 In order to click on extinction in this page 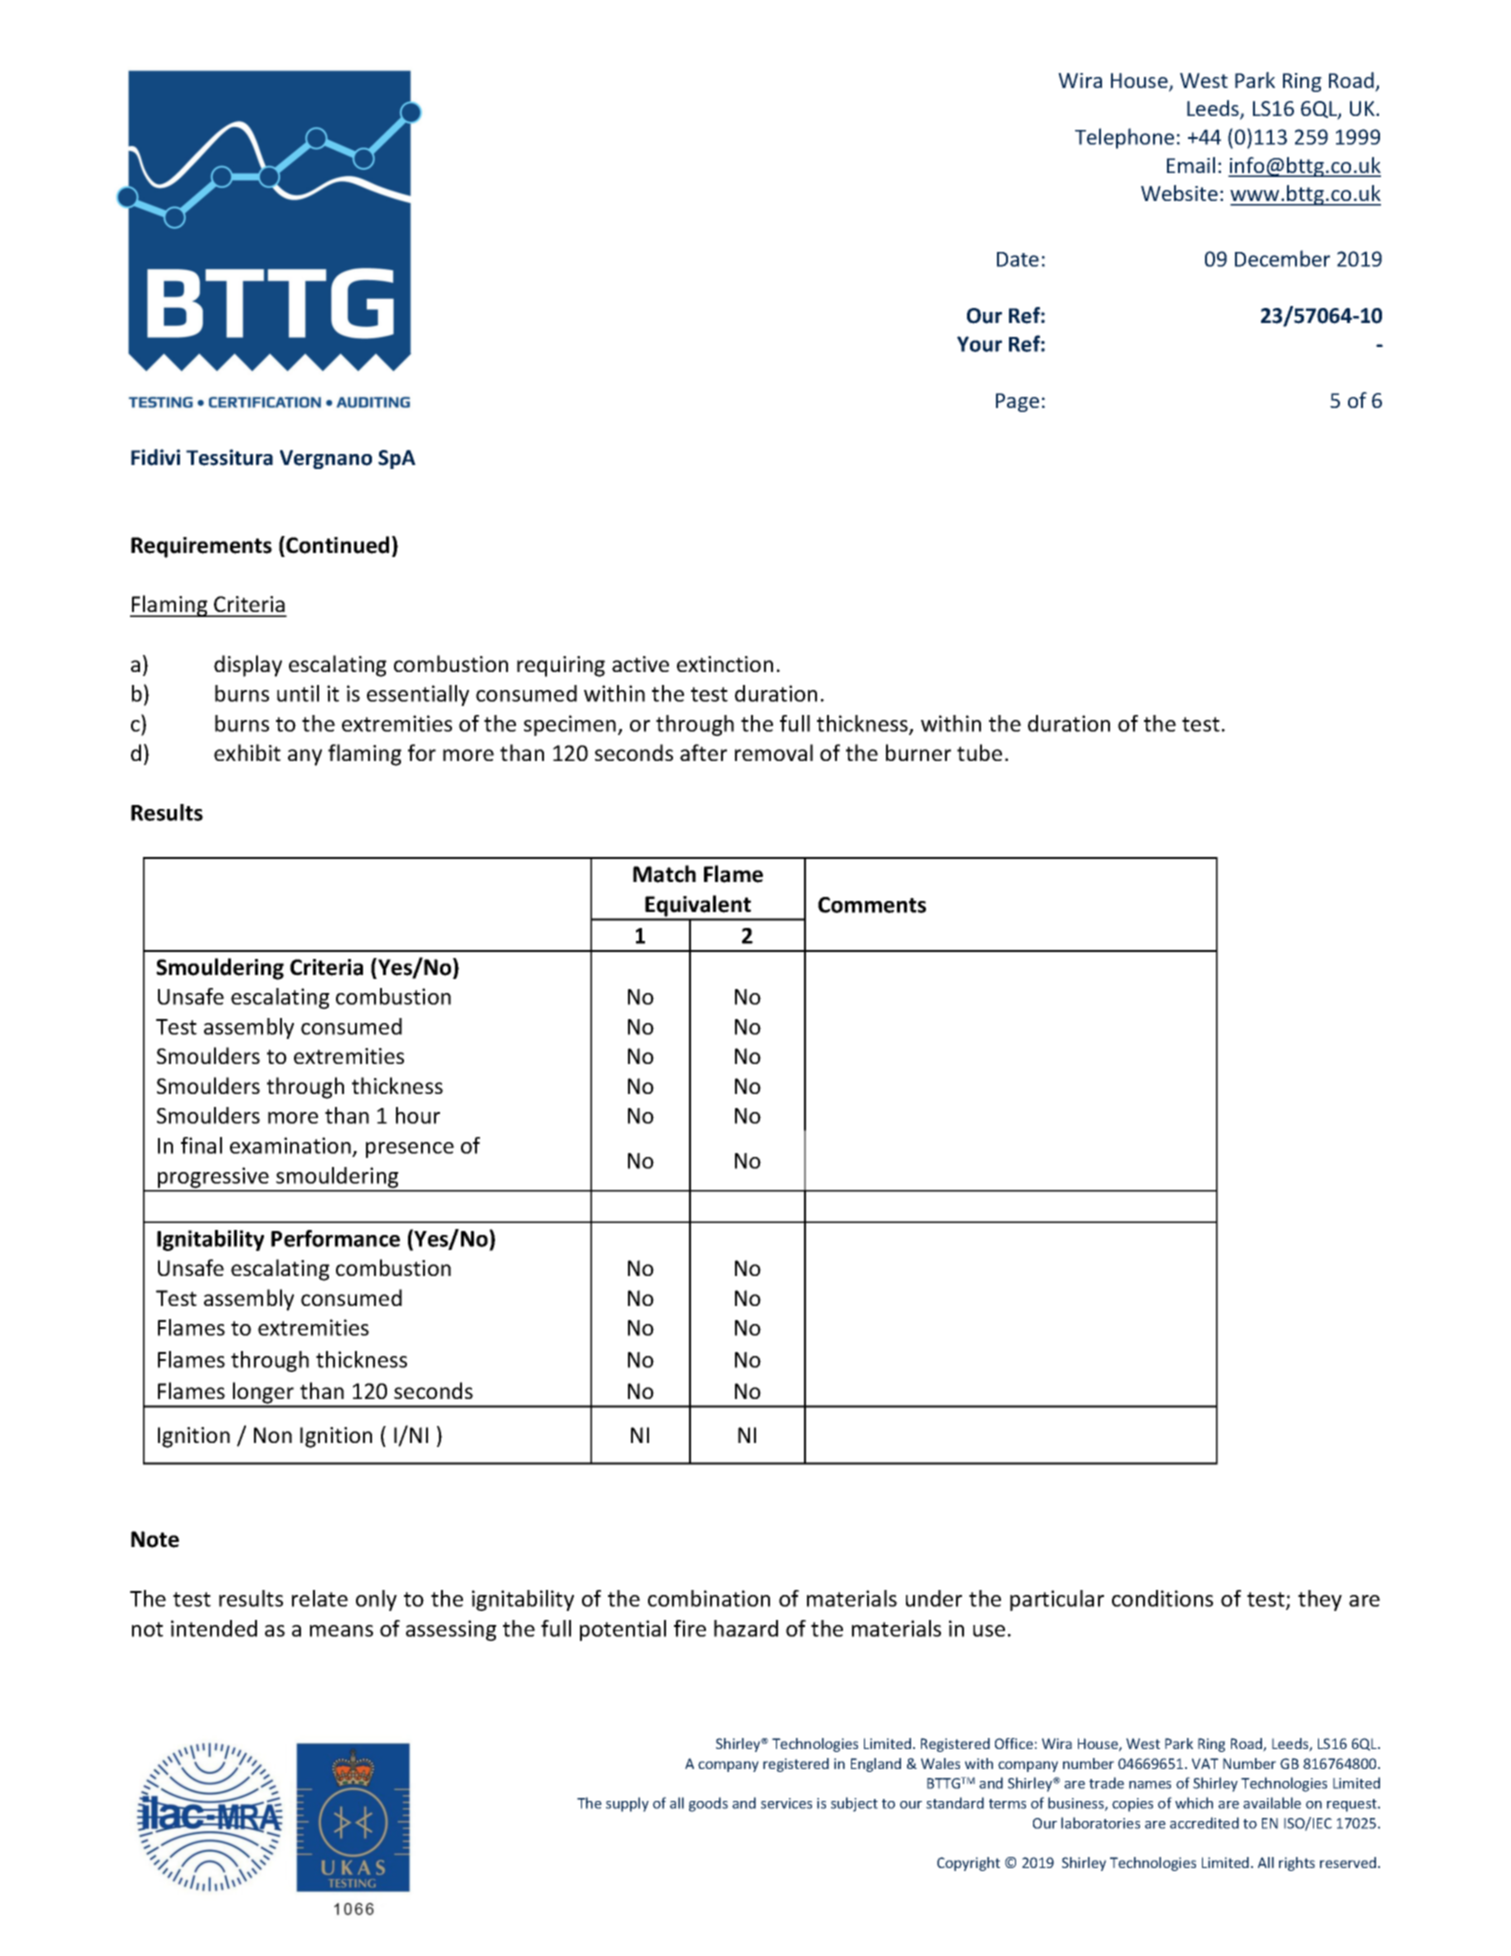, I will do `click(725, 664)`.
